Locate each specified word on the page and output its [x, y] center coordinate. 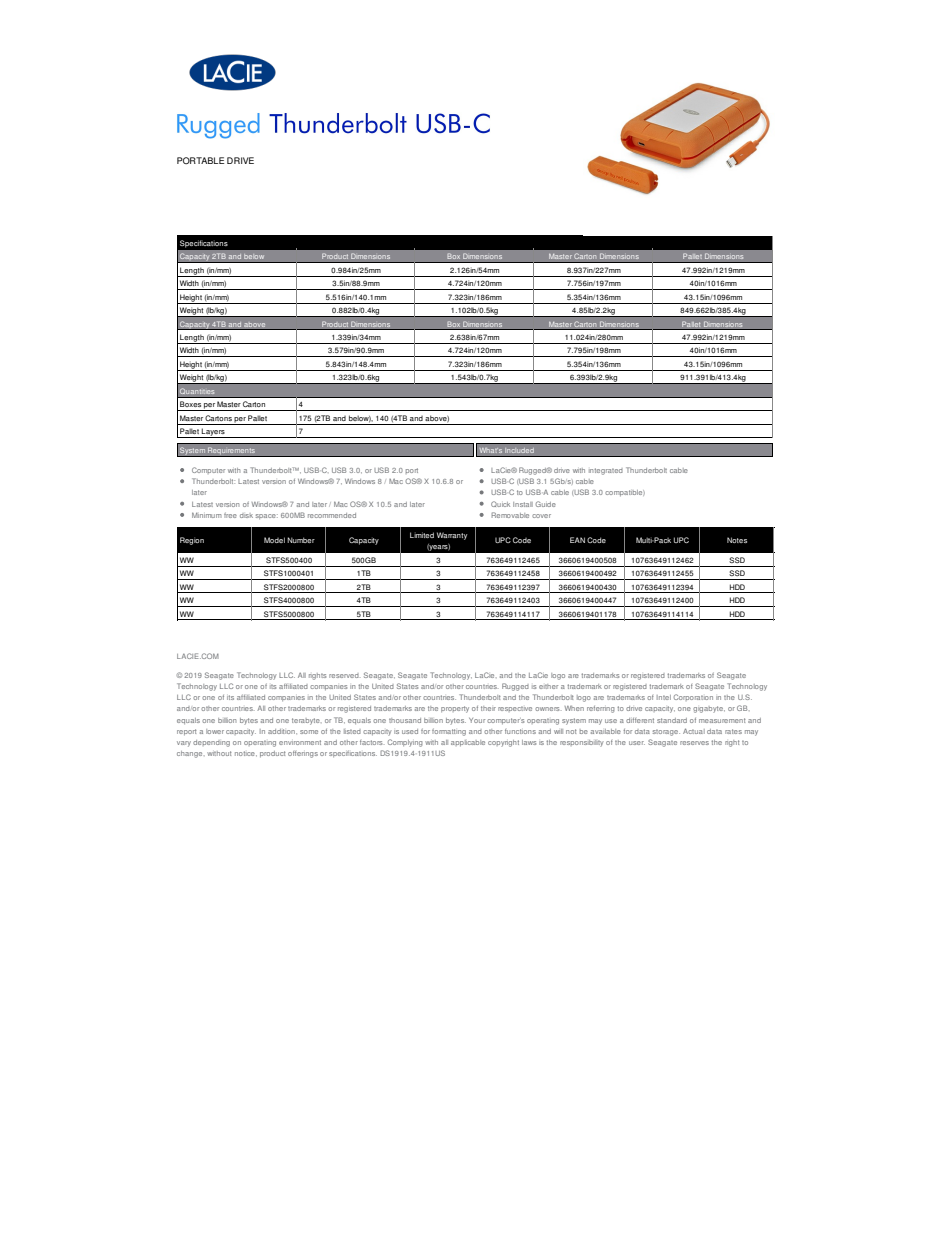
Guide [545, 504]
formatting [449, 732]
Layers [213, 433]
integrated [606, 471]
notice [246, 753]
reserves [694, 743]
